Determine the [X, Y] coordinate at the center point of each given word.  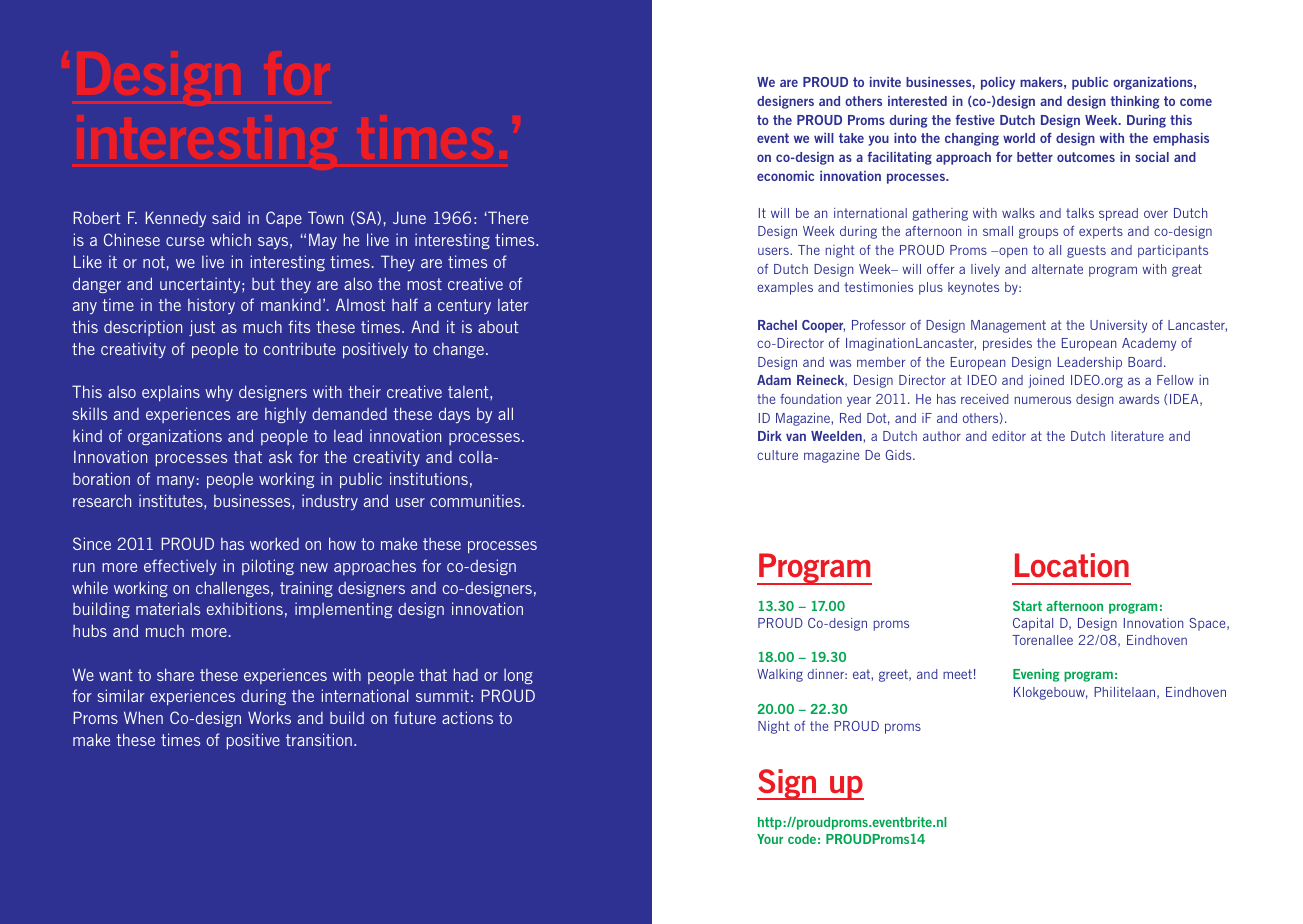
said [226, 217]
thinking [1134, 102]
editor [1009, 436]
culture [777, 455]
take [851, 138]
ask [280, 456]
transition [319, 739]
